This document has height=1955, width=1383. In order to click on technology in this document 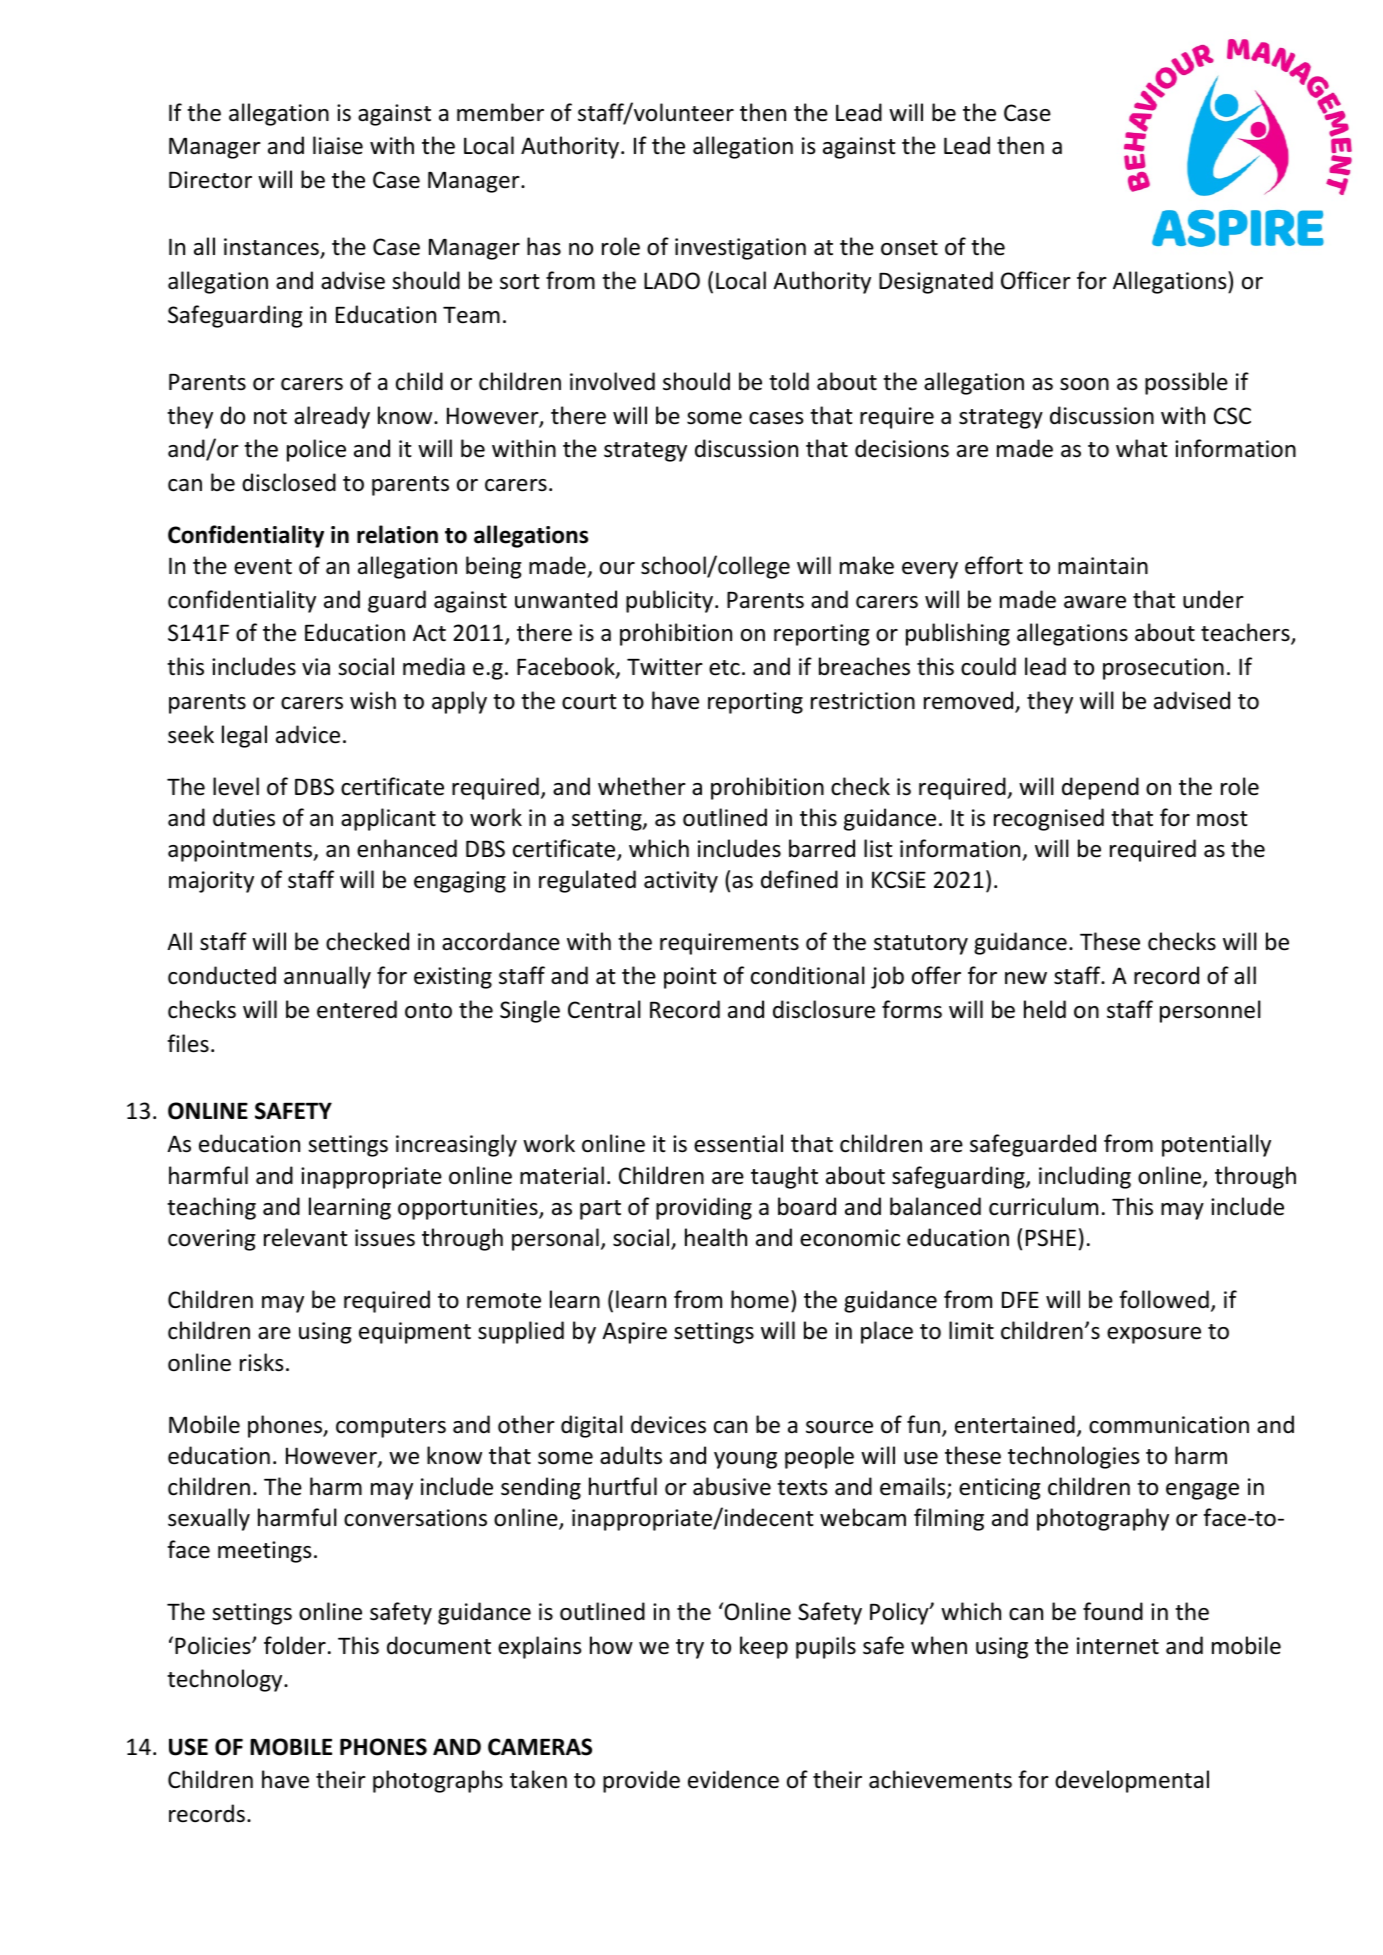, I will do `click(226, 1680)`.
